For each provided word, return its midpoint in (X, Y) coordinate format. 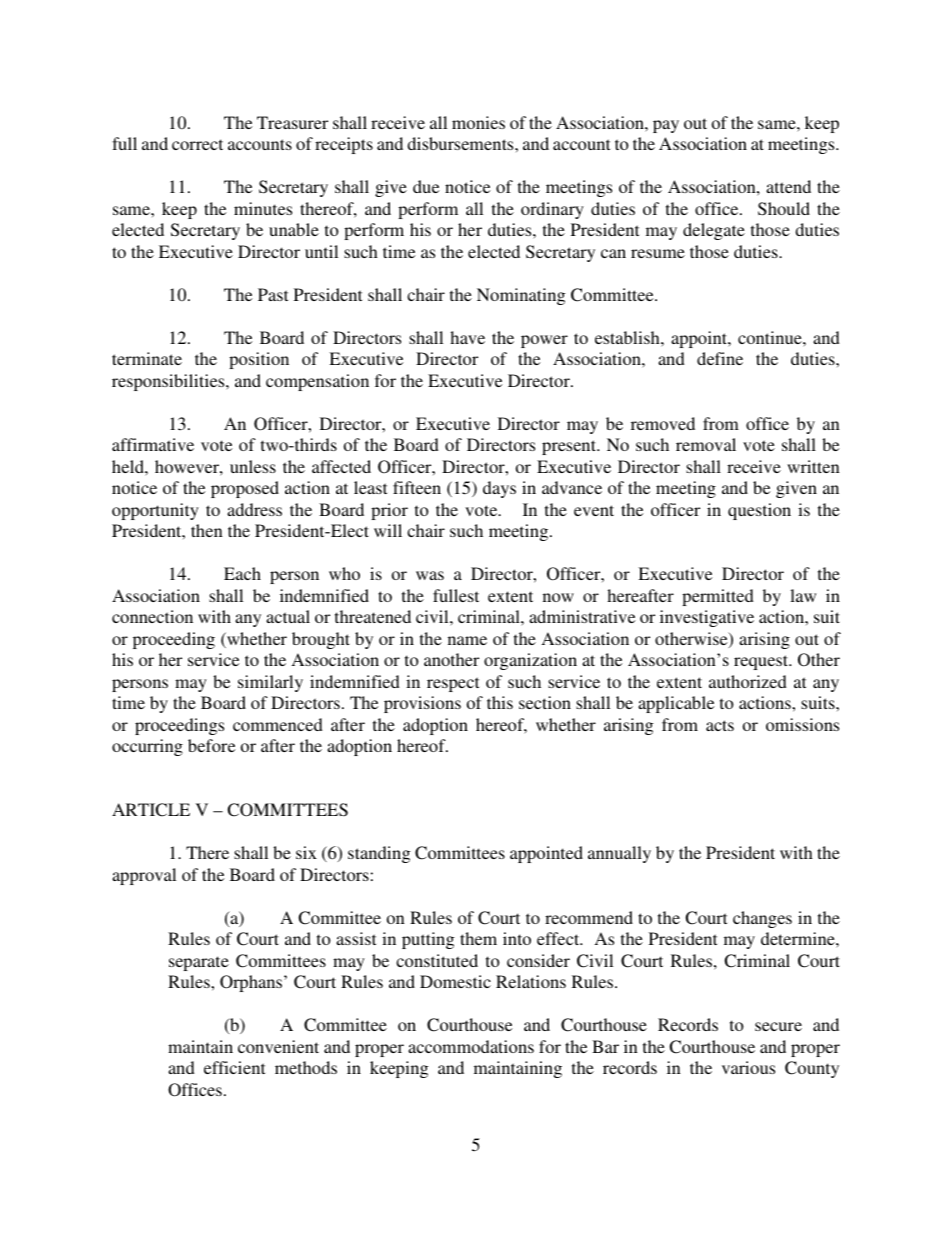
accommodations (471, 1046)
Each (242, 573)
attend (788, 186)
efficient (234, 1067)
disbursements (461, 143)
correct (197, 144)
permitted (718, 597)
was (430, 575)
